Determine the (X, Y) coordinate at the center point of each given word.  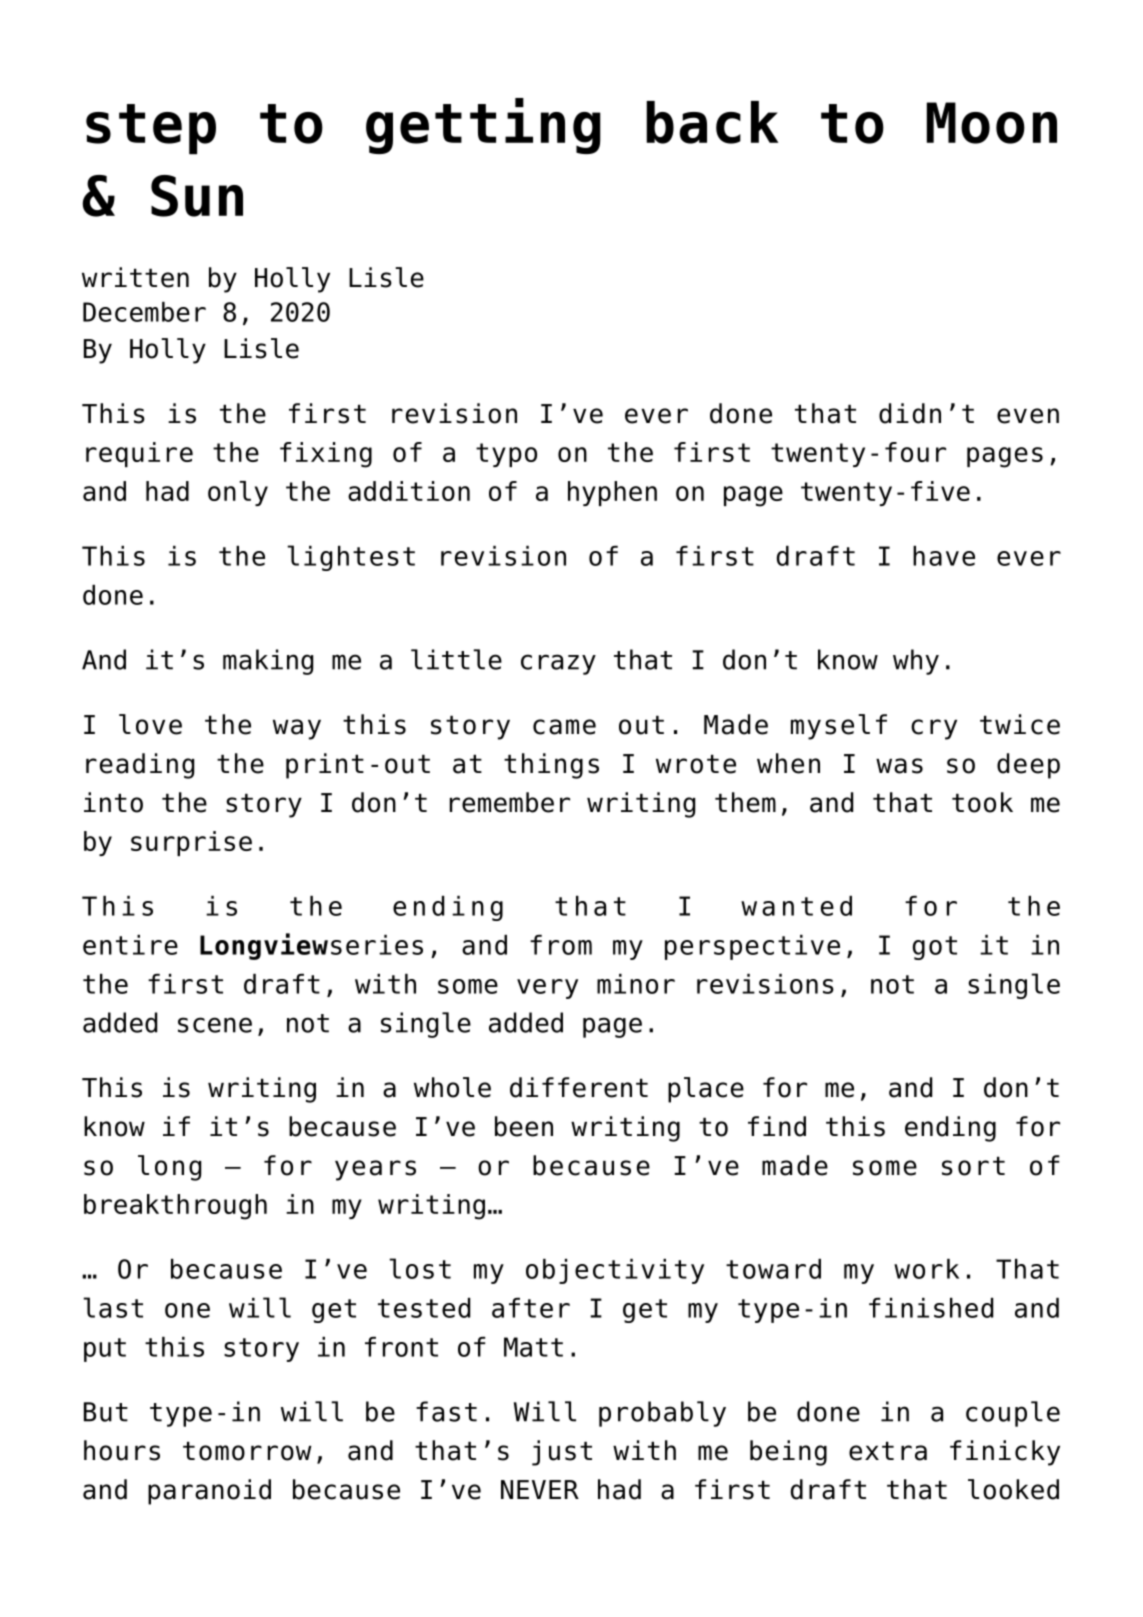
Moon (992, 123)
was (899, 766)
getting (483, 126)
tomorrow (247, 1451)
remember (510, 802)
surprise (191, 843)
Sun (197, 196)
